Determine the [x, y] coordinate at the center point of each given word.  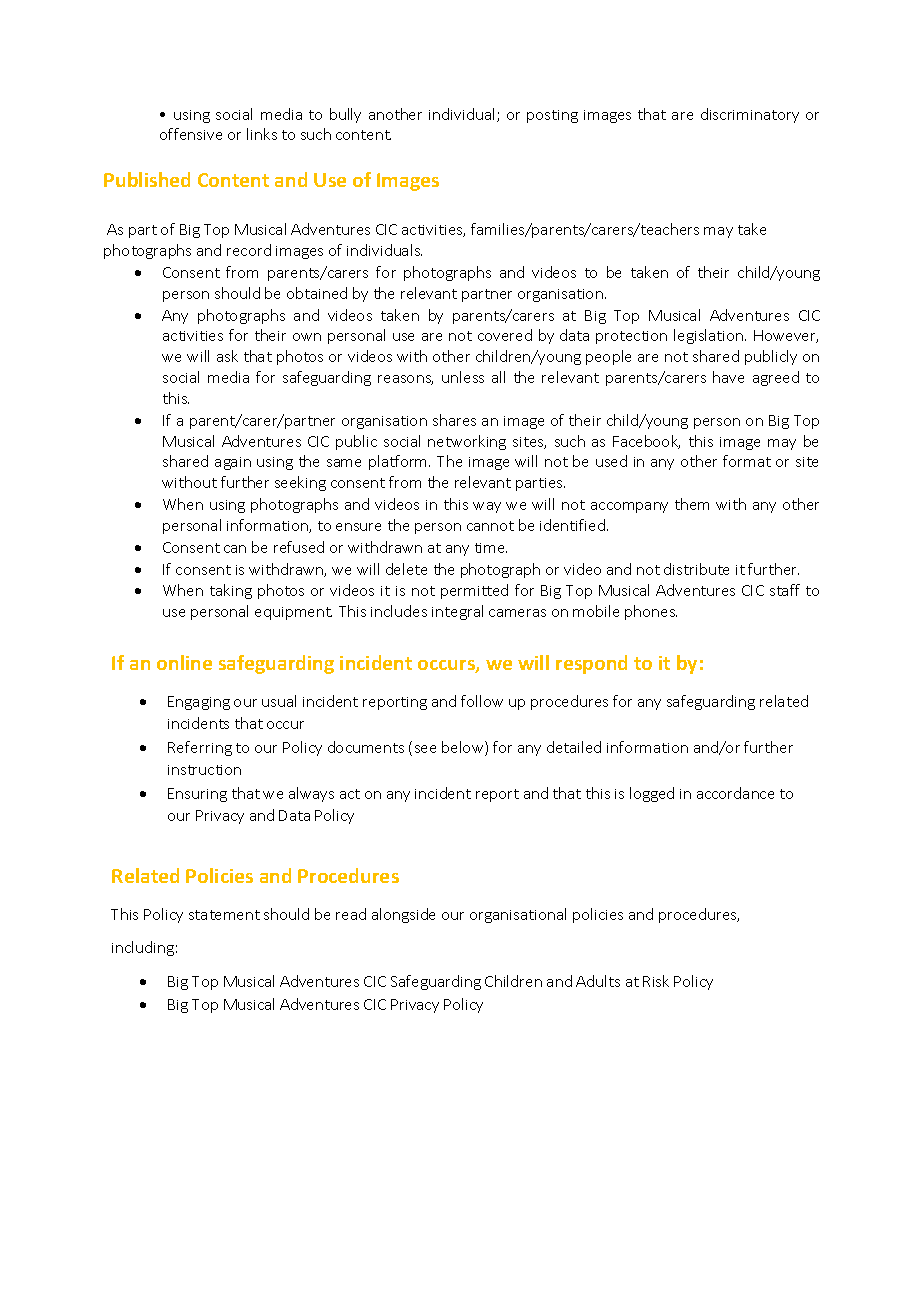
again [233, 463]
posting [552, 116]
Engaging [199, 703]
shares [454, 420]
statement [224, 915]
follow [482, 701]
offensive [191, 134]
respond [591, 664]
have [728, 377]
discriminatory [750, 115]
